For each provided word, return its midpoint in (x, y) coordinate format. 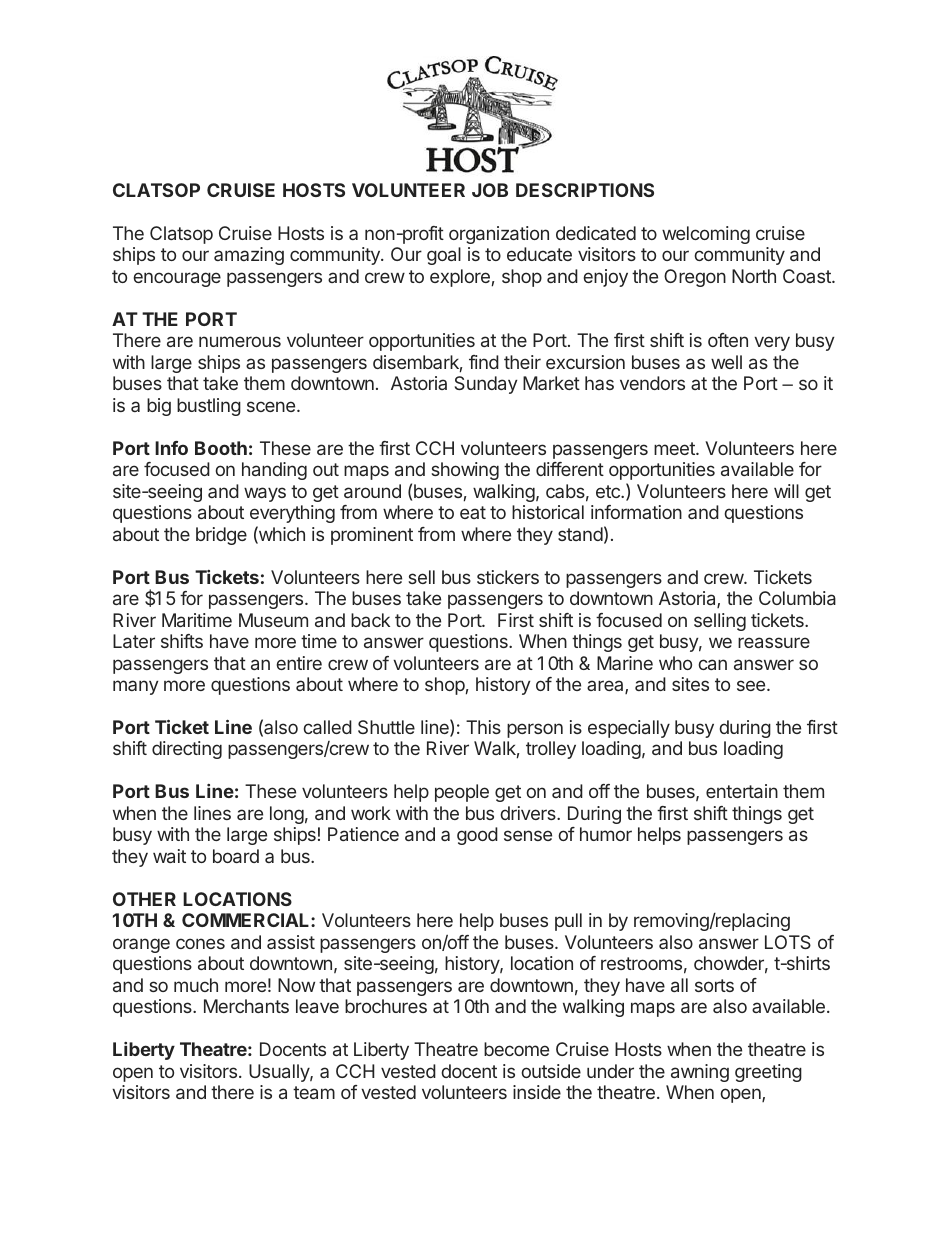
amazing (249, 256)
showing (465, 471)
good (477, 836)
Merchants (246, 1006)
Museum (273, 620)
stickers (508, 577)
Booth (221, 448)
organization (499, 235)
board (236, 856)
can (712, 664)
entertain (742, 791)
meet (675, 448)
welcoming (706, 235)
